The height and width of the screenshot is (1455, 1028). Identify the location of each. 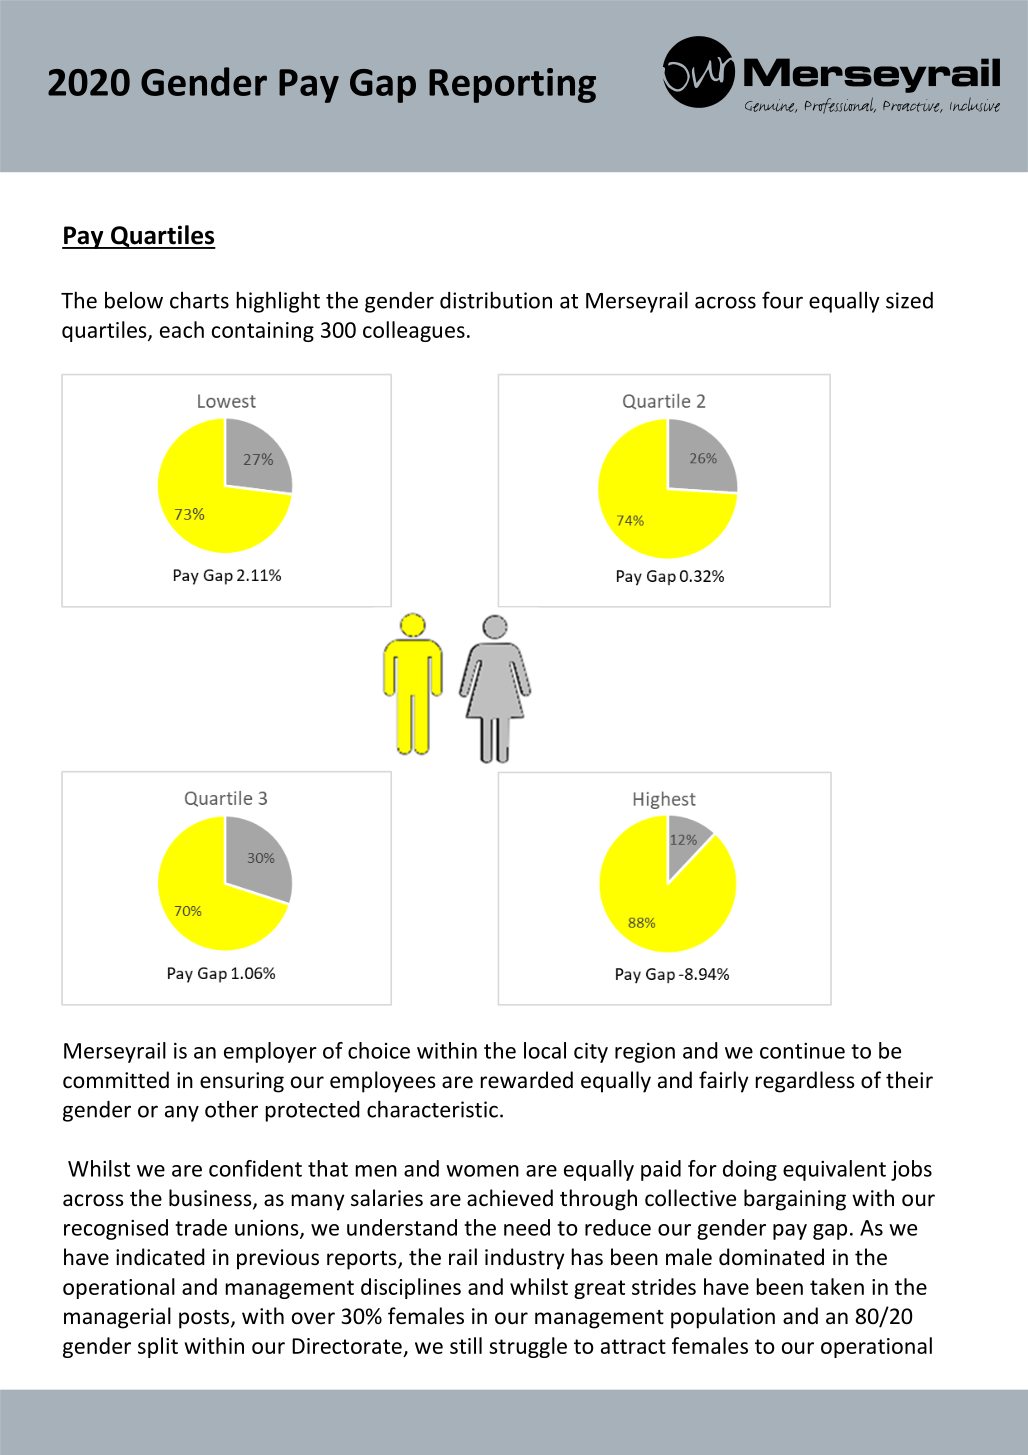
(182, 329).
